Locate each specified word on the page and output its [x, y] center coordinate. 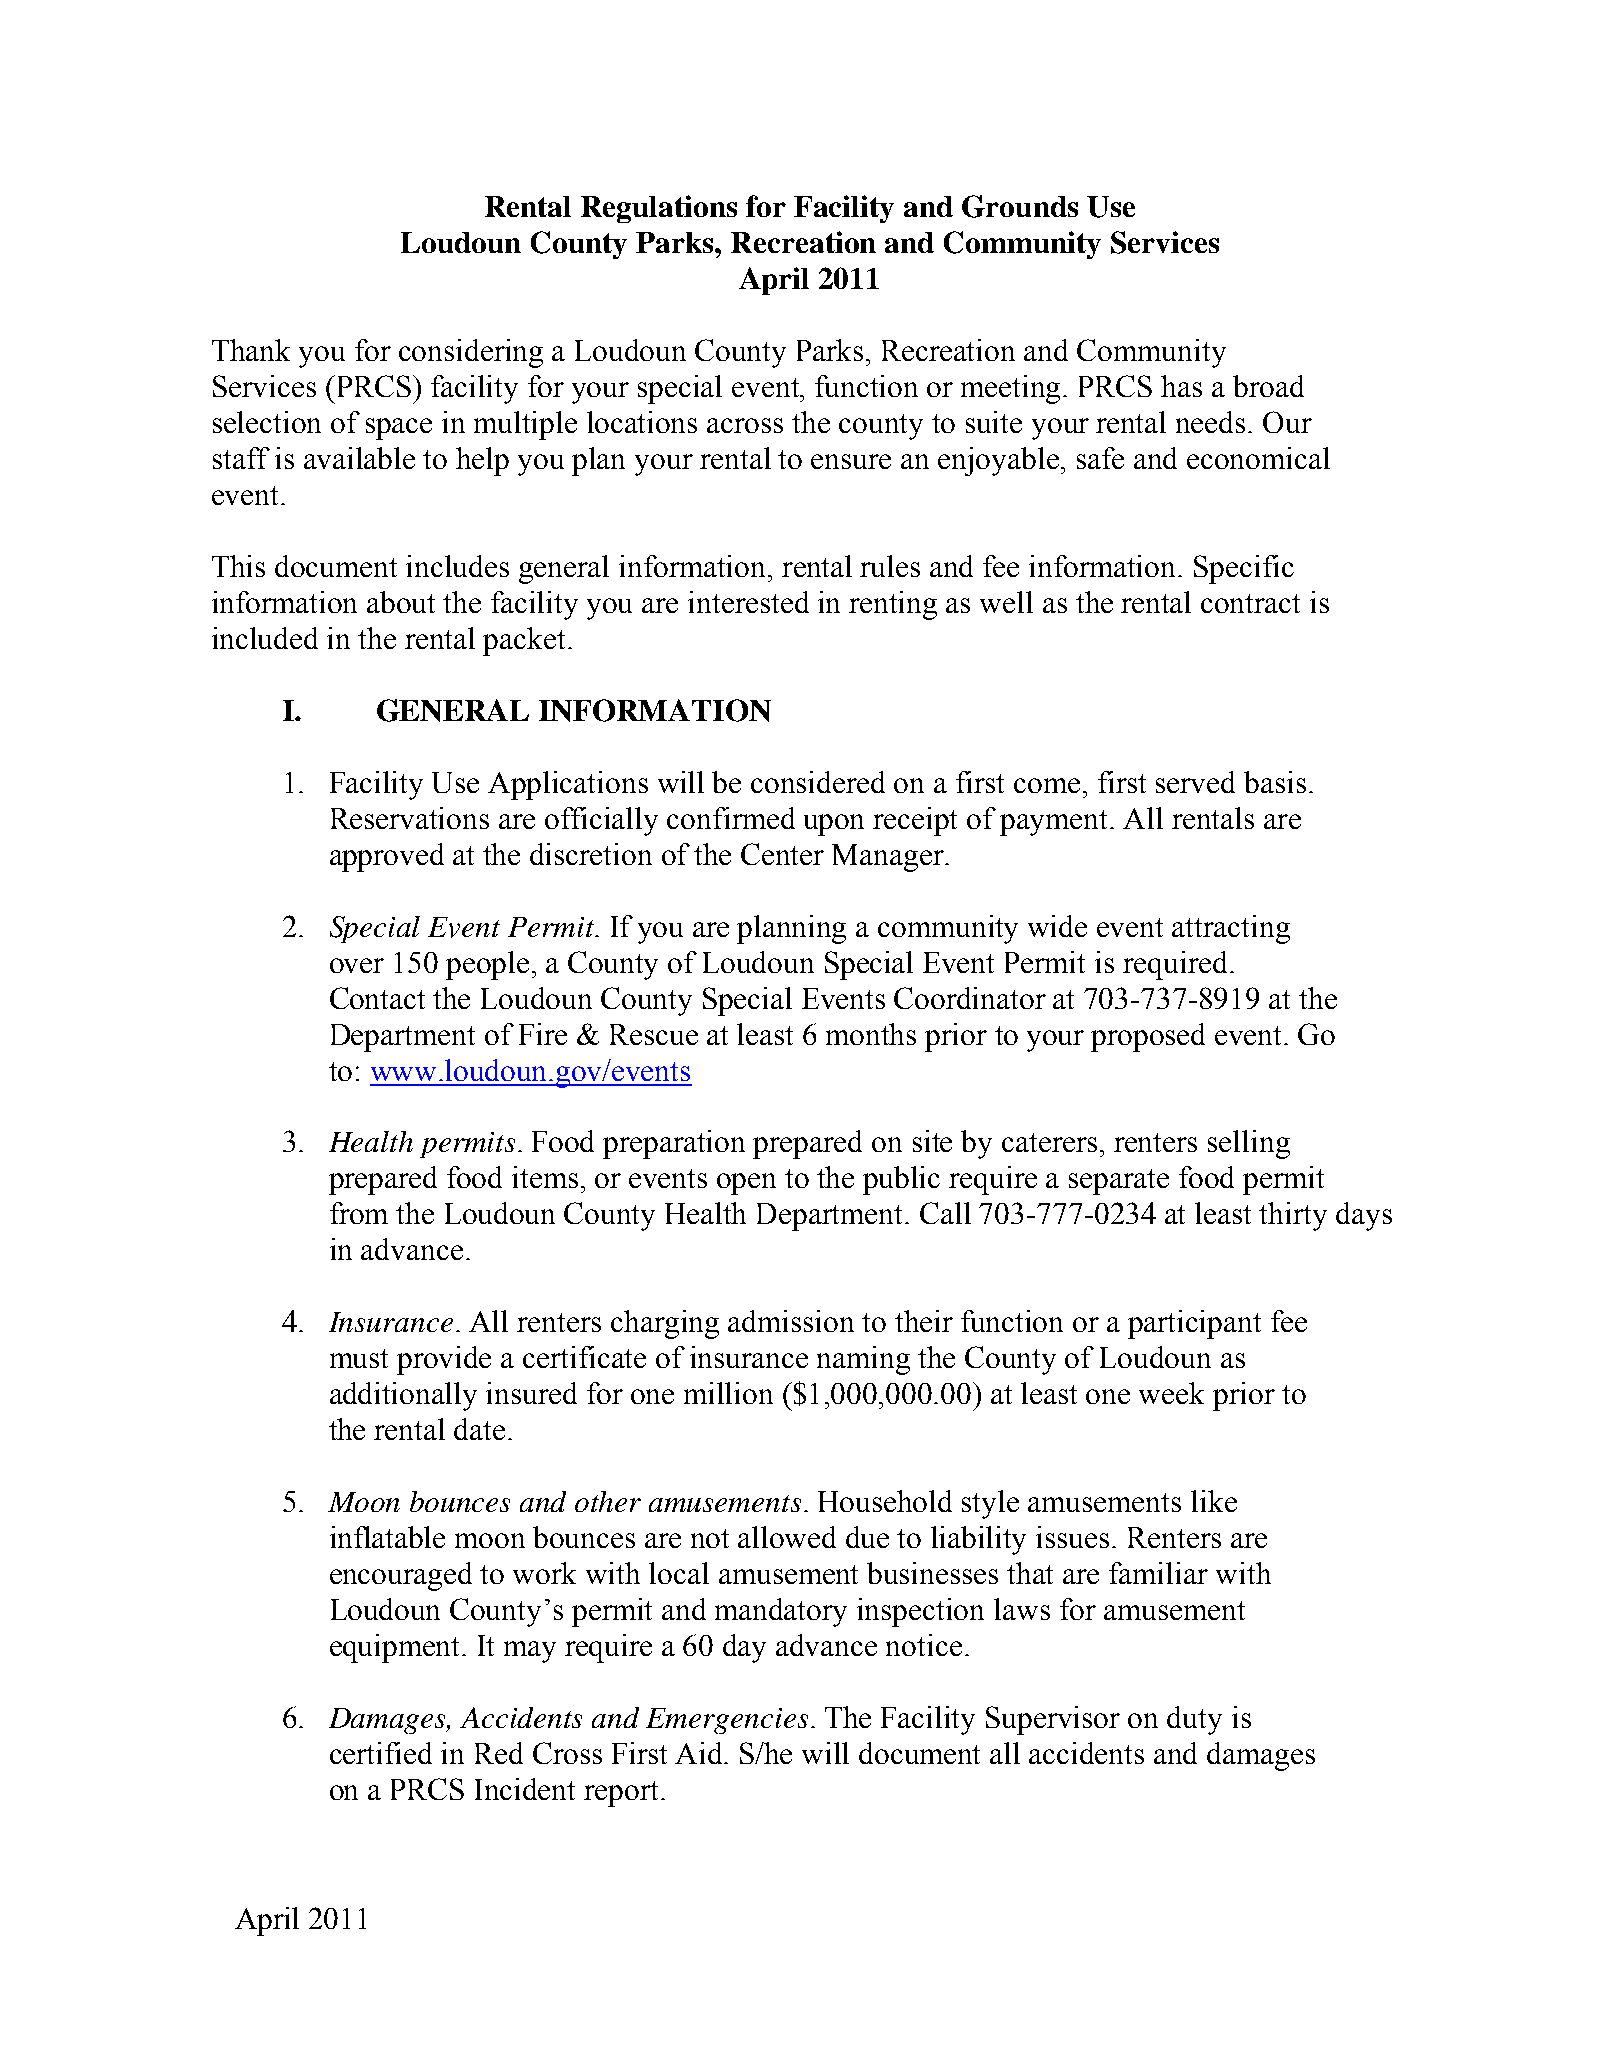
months [871, 1034]
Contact [377, 998]
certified [381, 1753]
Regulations [659, 209]
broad [1268, 386]
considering [471, 353]
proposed [1148, 1037]
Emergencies [727, 1721]
